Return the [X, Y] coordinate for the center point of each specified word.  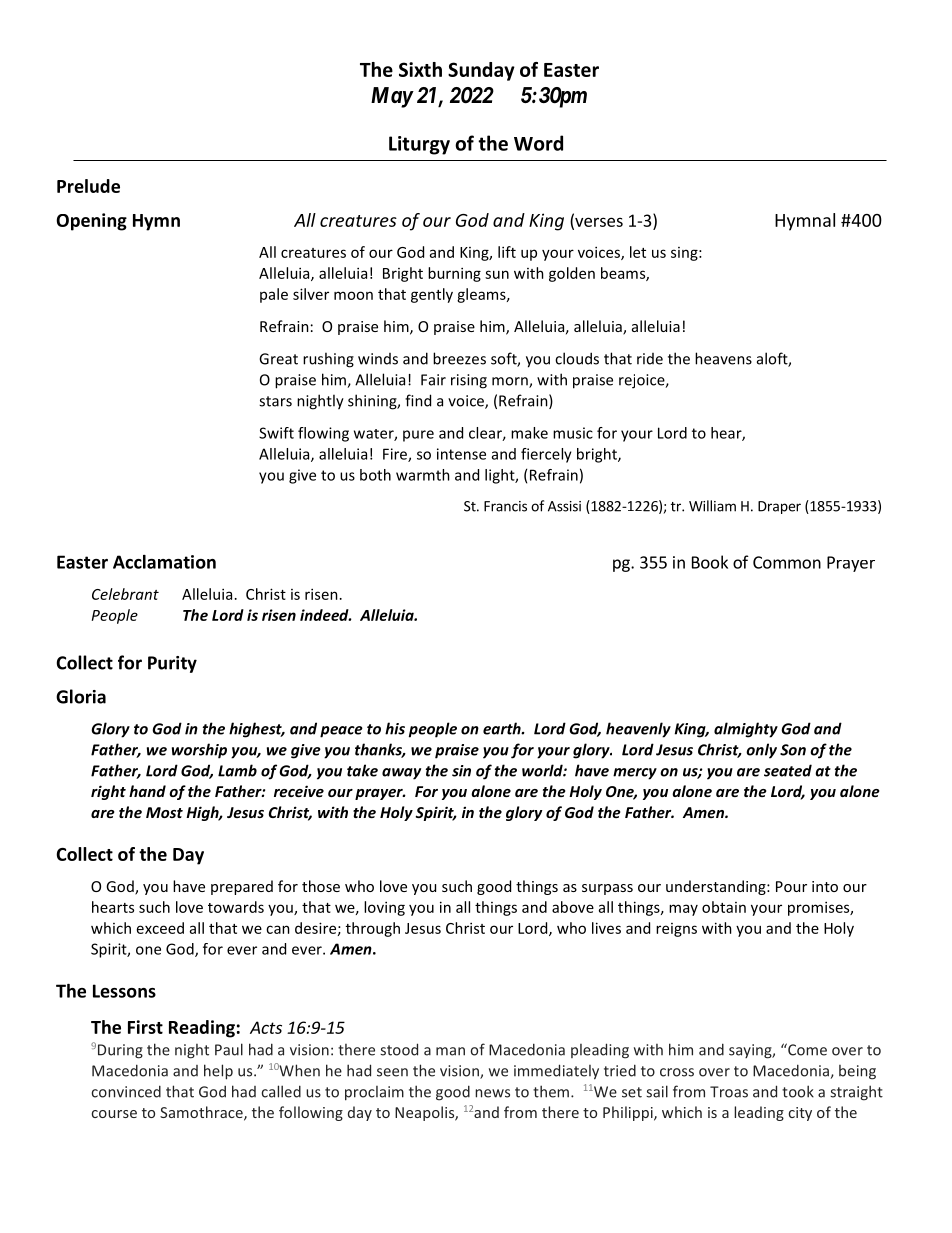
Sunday [481, 71]
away [401, 774]
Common [787, 562]
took [798, 1091]
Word [538, 143]
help [218, 1072]
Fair [433, 380]
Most [164, 812]
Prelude [88, 186]
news [492, 1093]
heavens [723, 358]
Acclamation [164, 562]
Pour [791, 886]
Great [278, 359]
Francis [505, 506]
